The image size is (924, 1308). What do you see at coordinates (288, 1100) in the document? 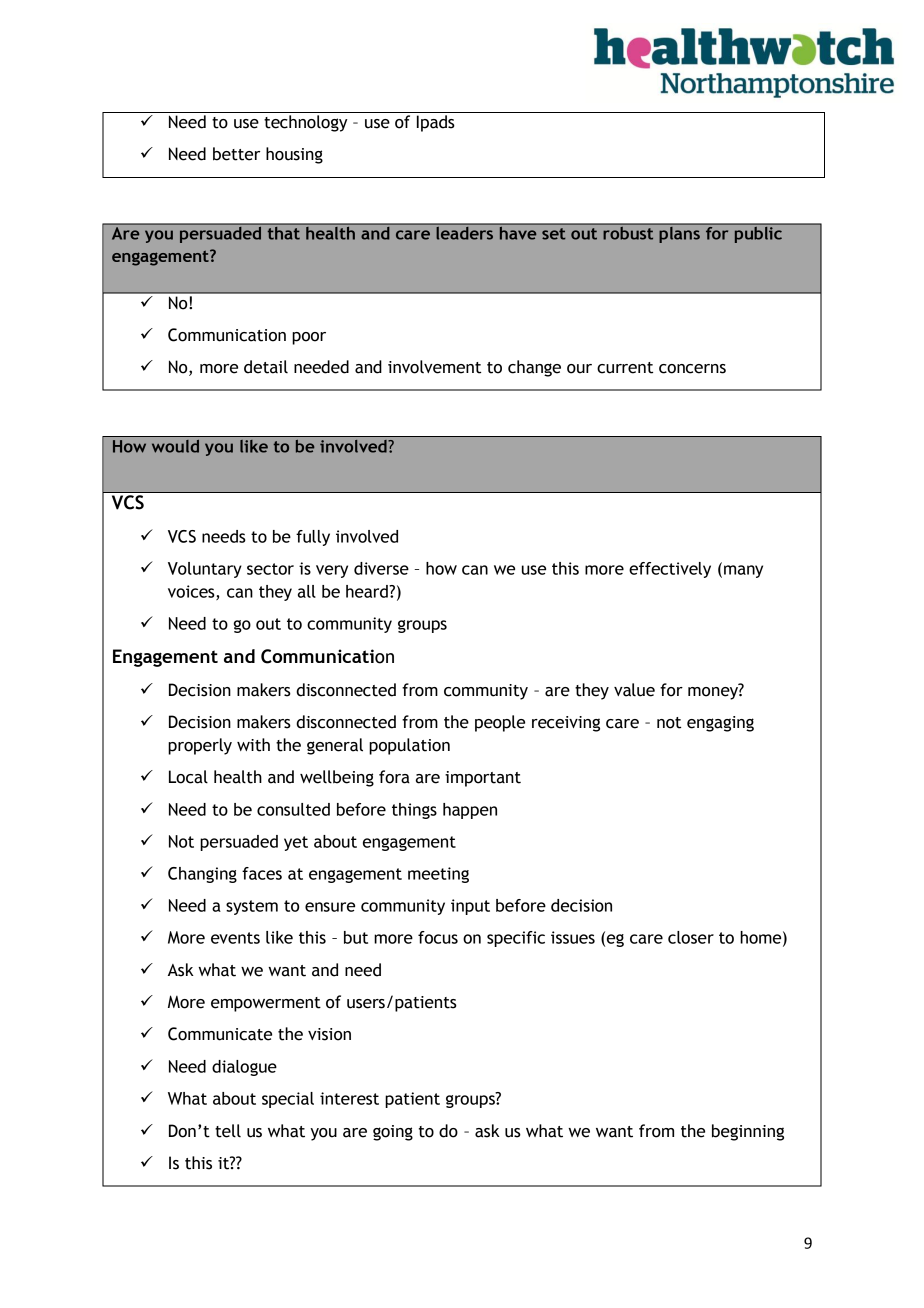
I see `special` at bounding box center [288, 1100].
